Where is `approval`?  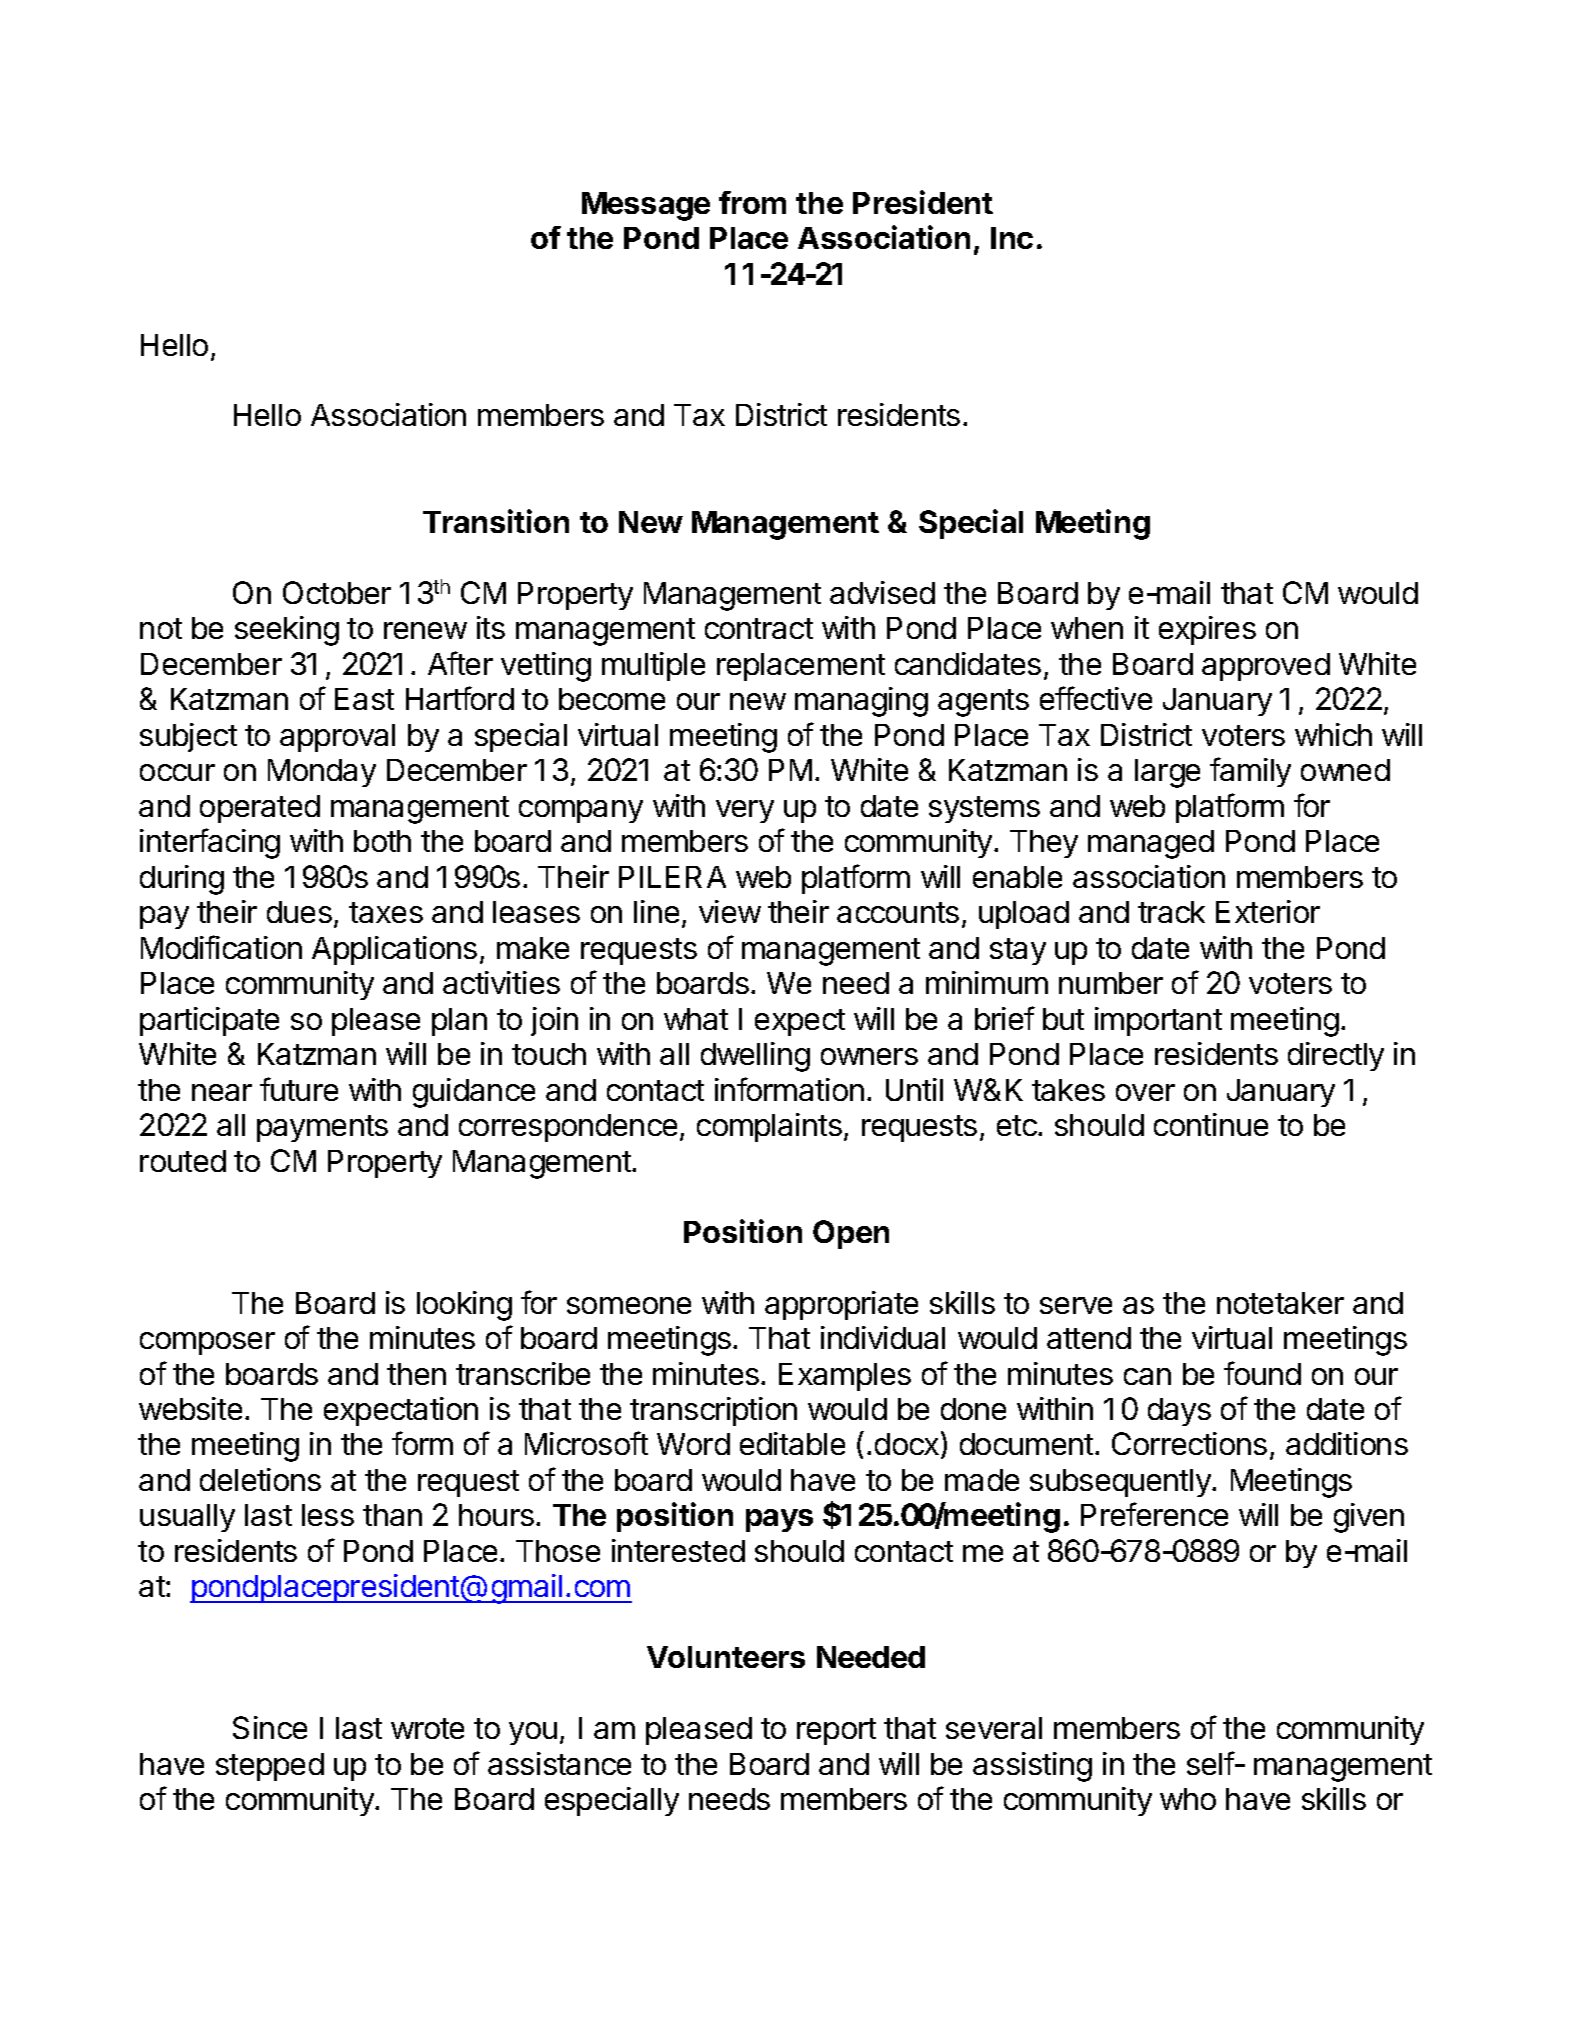
approval is located at coordinates (337, 738).
